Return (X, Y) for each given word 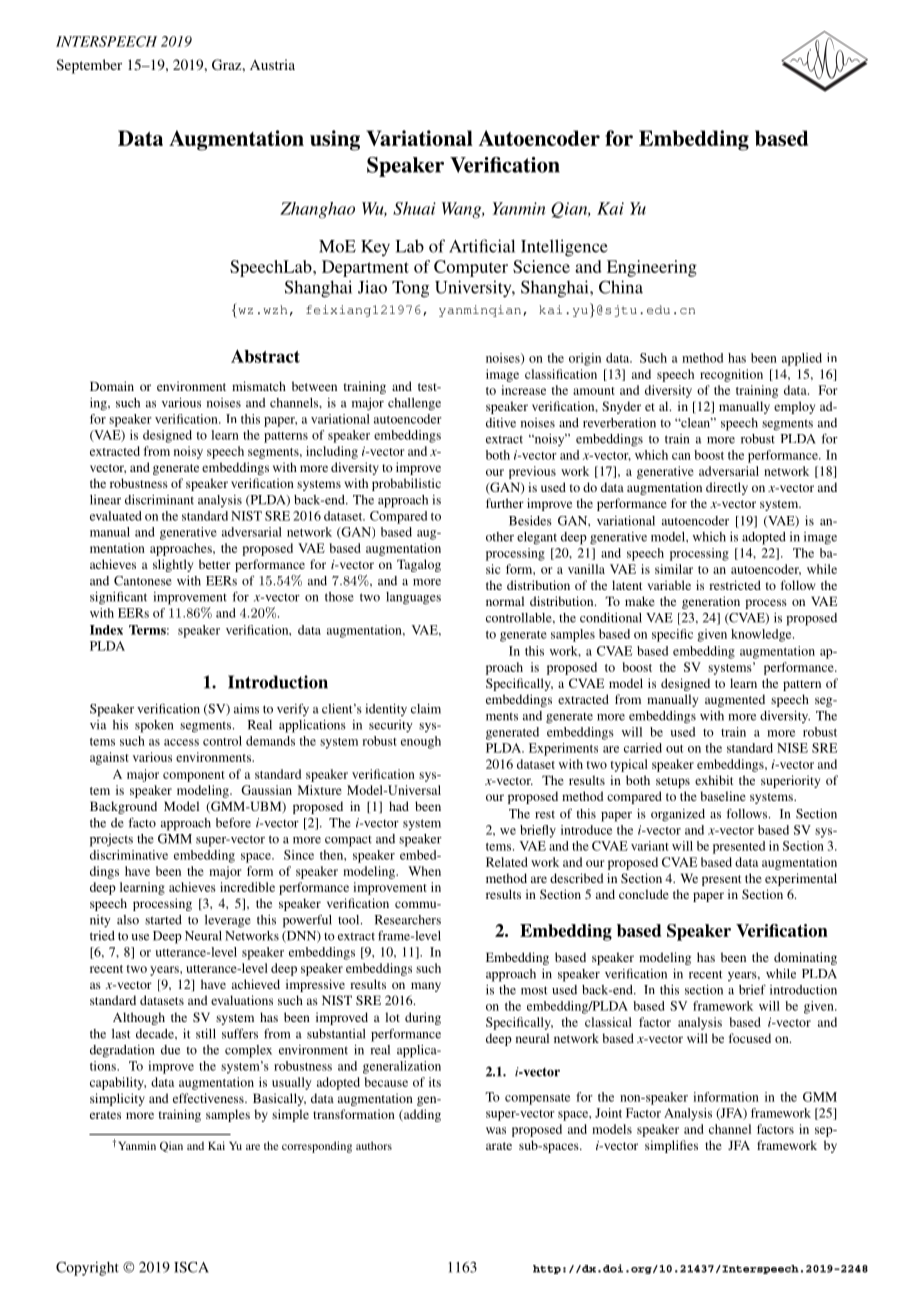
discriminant (159, 500)
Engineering (652, 268)
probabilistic (406, 484)
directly (727, 488)
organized (678, 815)
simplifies (671, 1146)
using (335, 140)
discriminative (129, 855)
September (89, 66)
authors (374, 1145)
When (424, 871)
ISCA (191, 1267)
